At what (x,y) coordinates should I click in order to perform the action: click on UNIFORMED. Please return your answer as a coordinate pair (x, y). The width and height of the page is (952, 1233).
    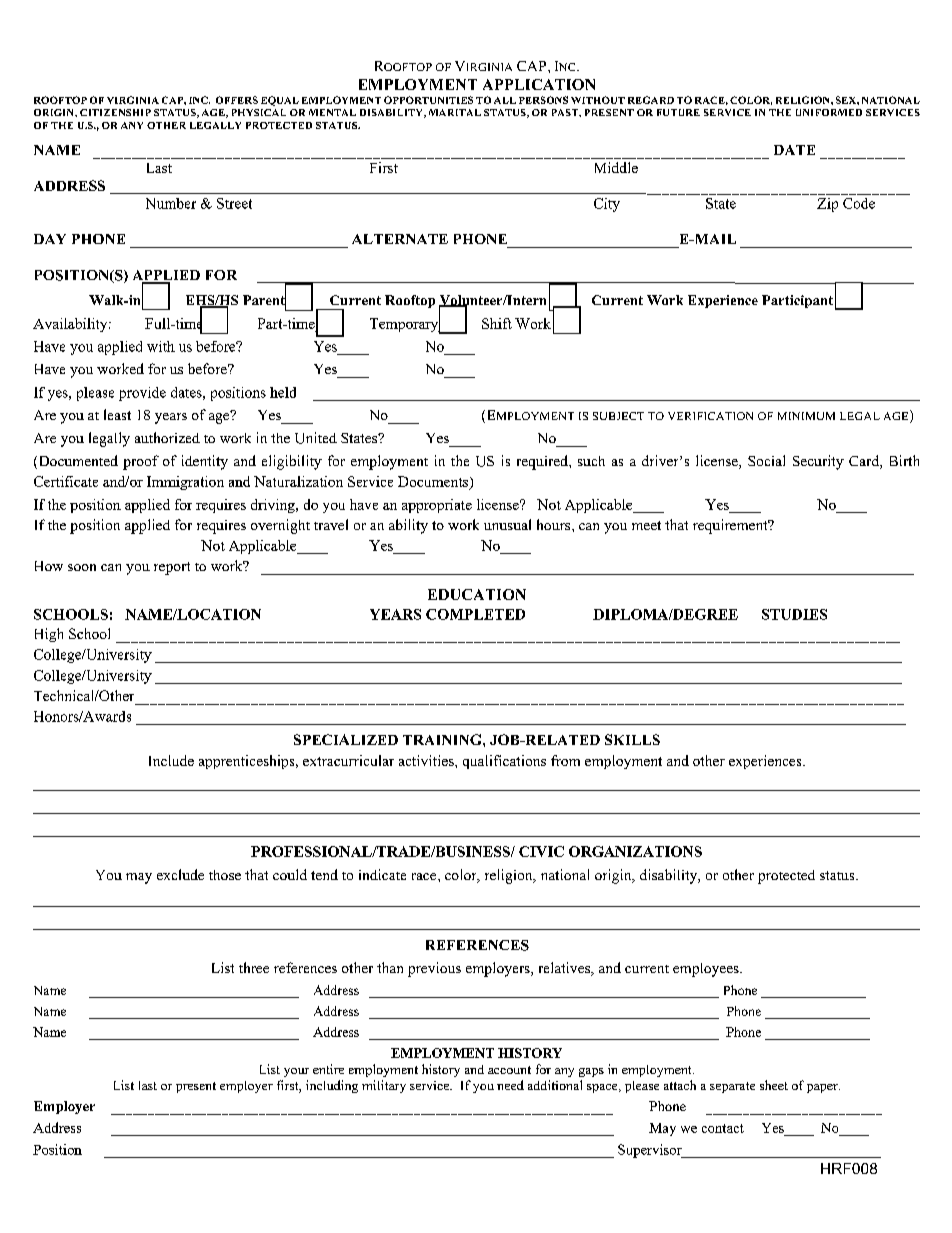
    Looking at the image, I should click on (829, 112).
